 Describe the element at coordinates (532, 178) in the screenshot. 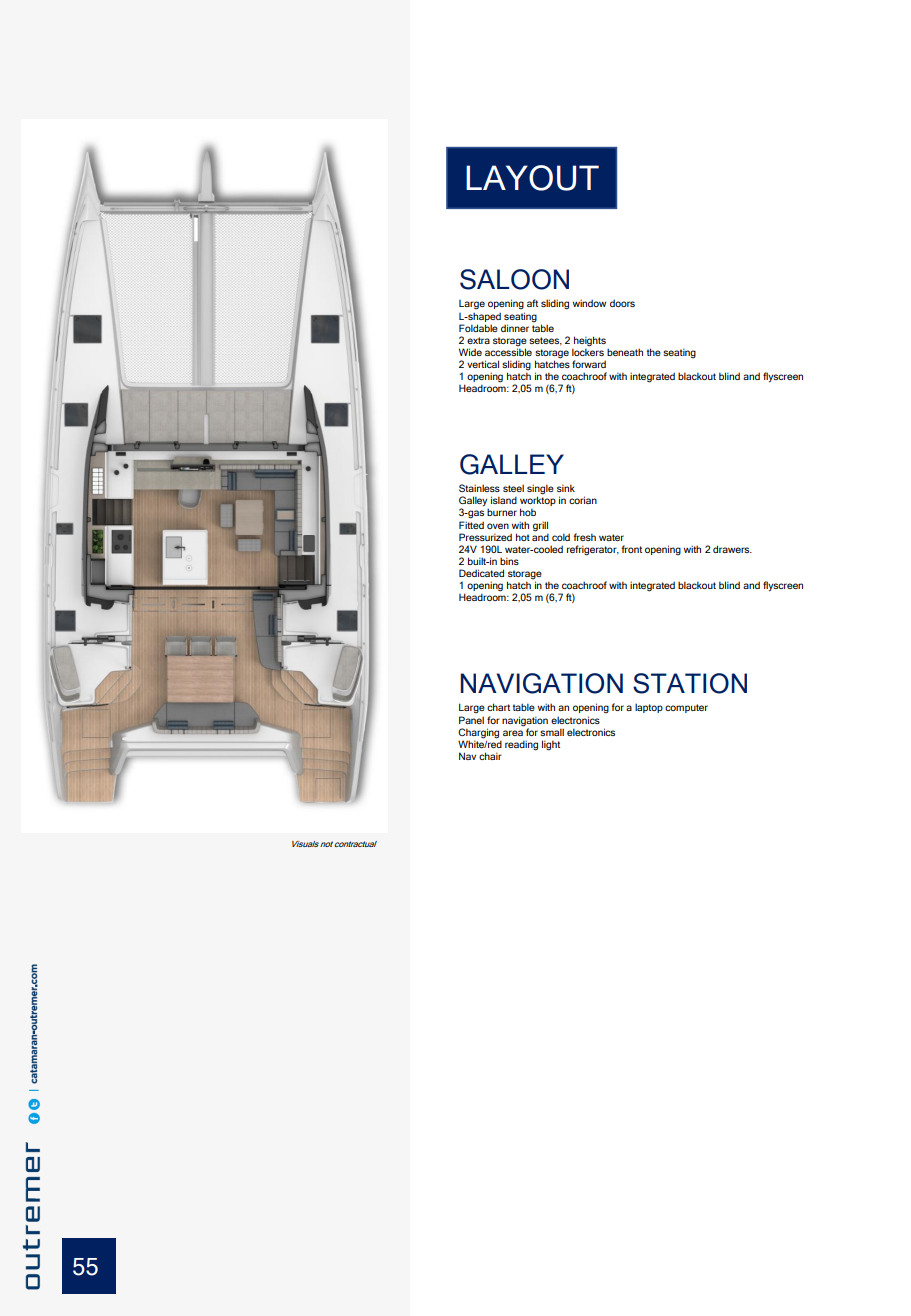

I see `LAYOUT` at that location.
